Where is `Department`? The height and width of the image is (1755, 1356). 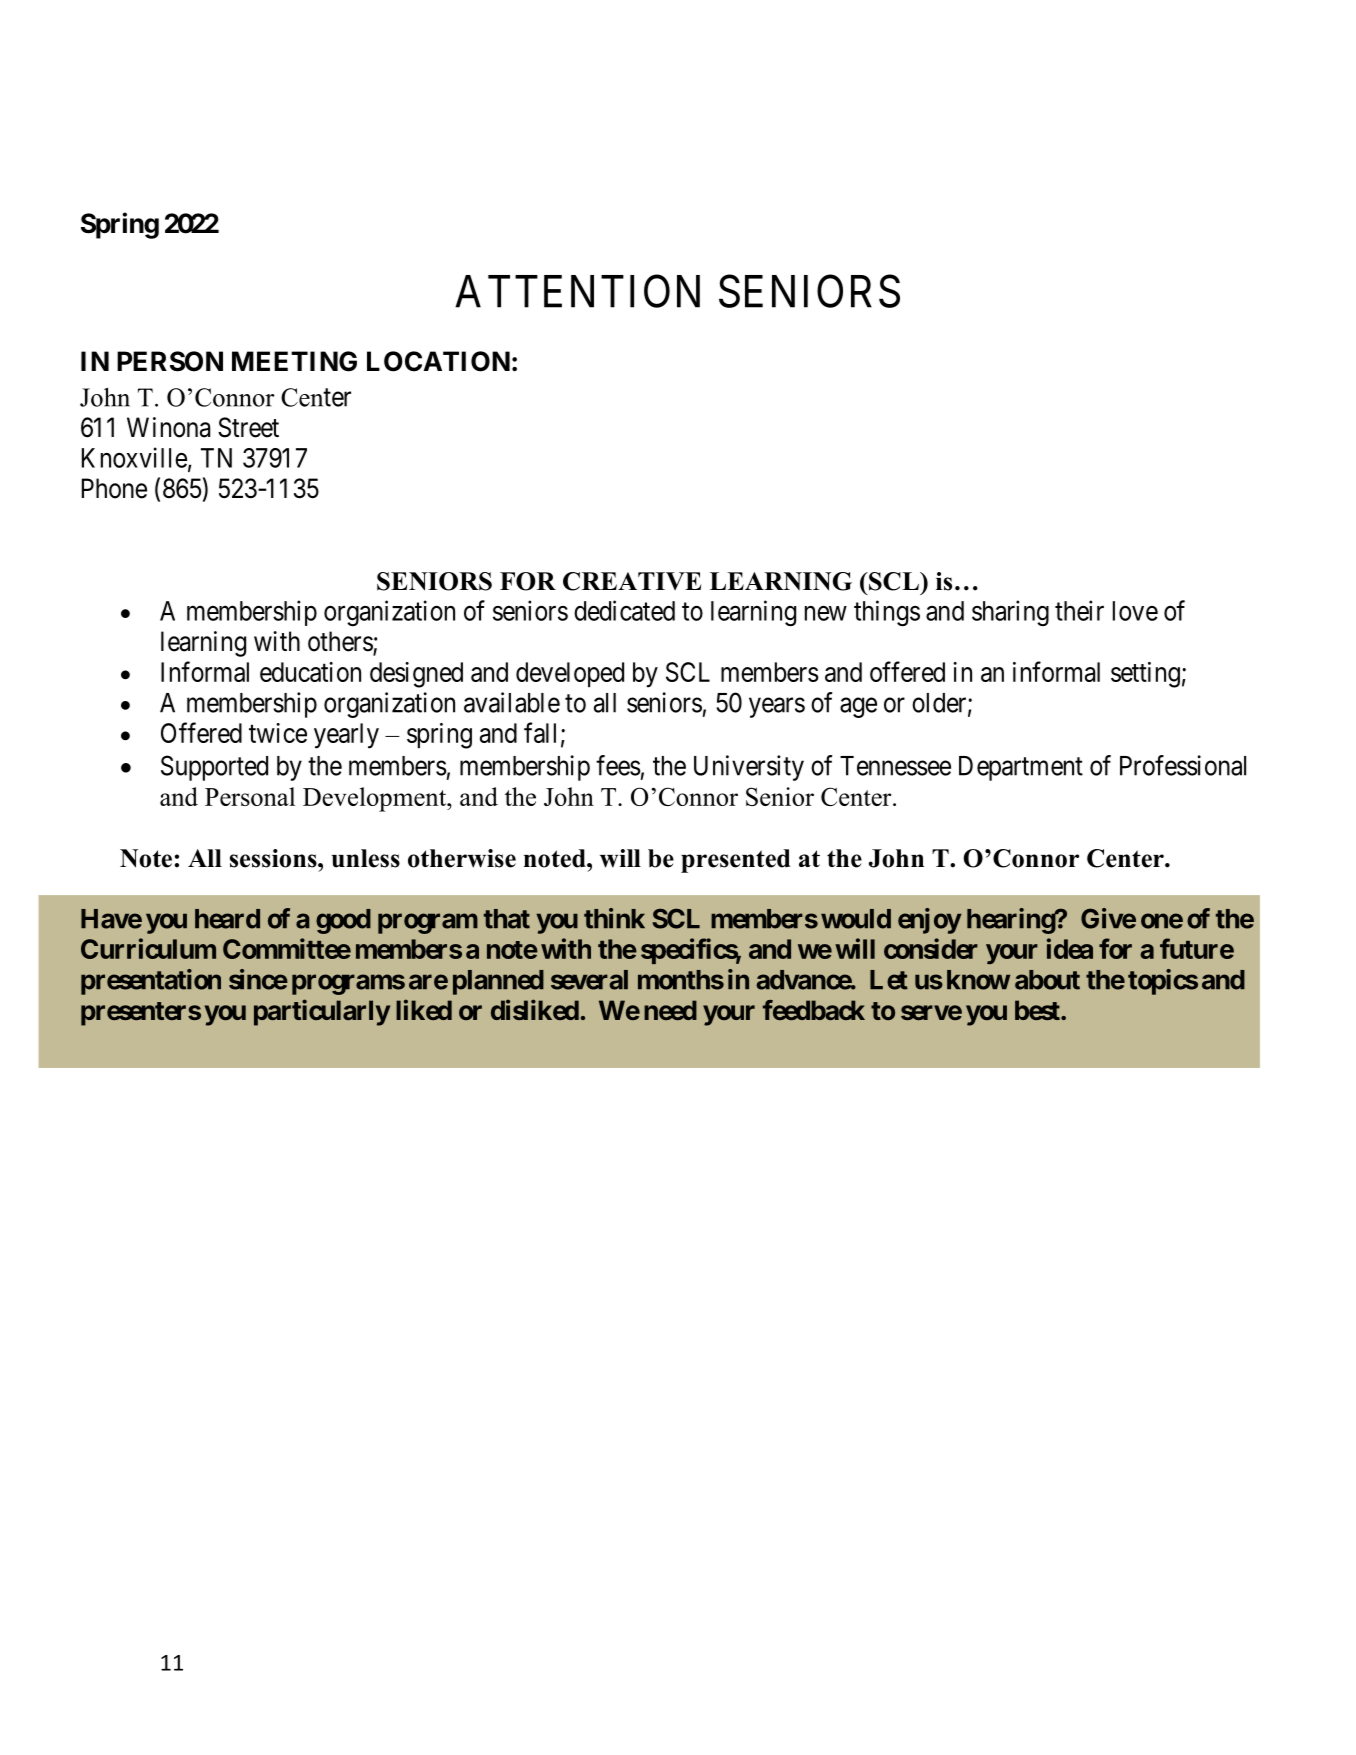 Department is located at coordinates (1021, 768).
